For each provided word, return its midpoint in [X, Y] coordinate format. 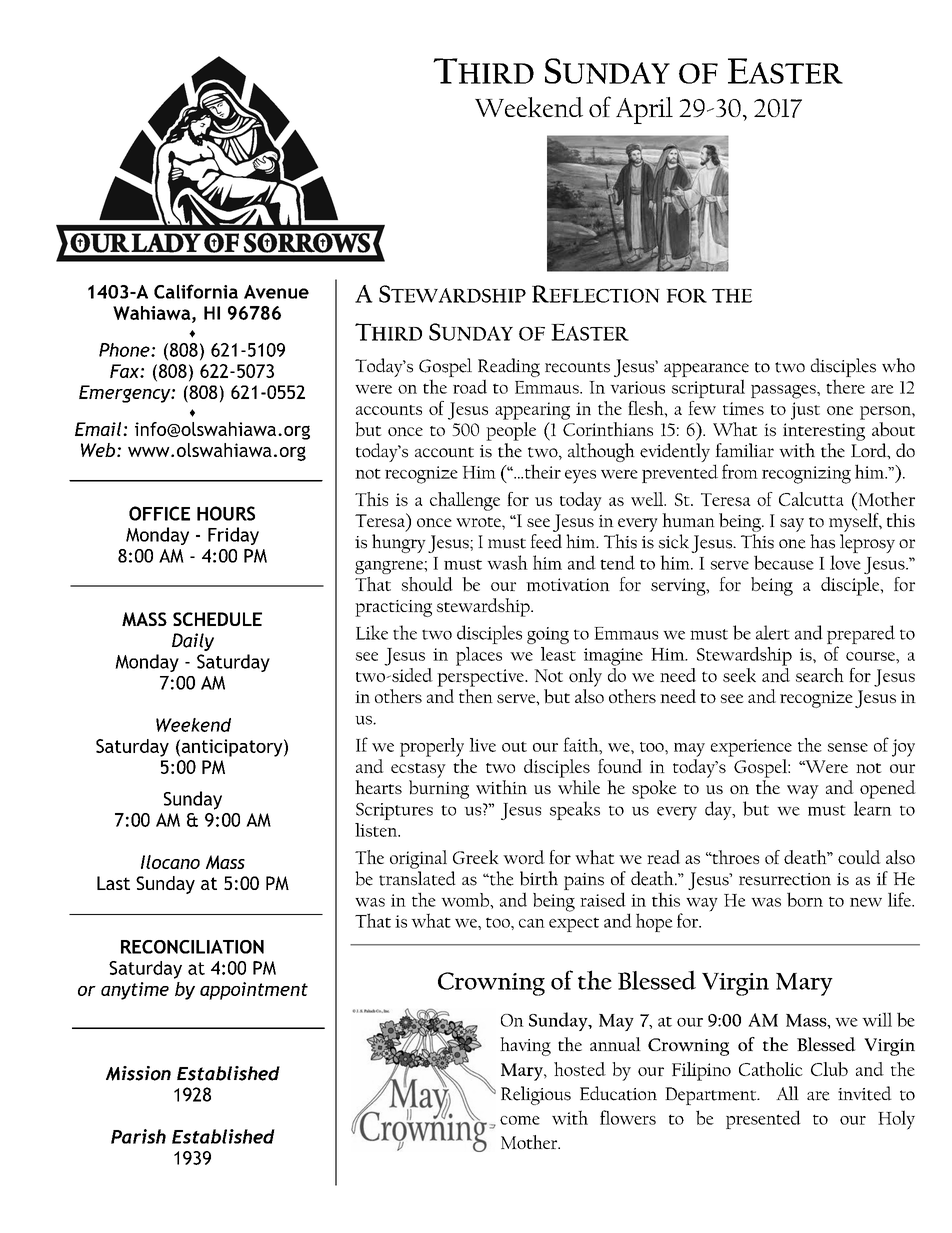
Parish [138, 1136]
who [898, 365]
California [196, 291]
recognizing [806, 475]
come [520, 1120]
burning [439, 789]
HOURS [226, 513]
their [541, 471]
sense [848, 747]
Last [113, 883]
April [644, 110]
